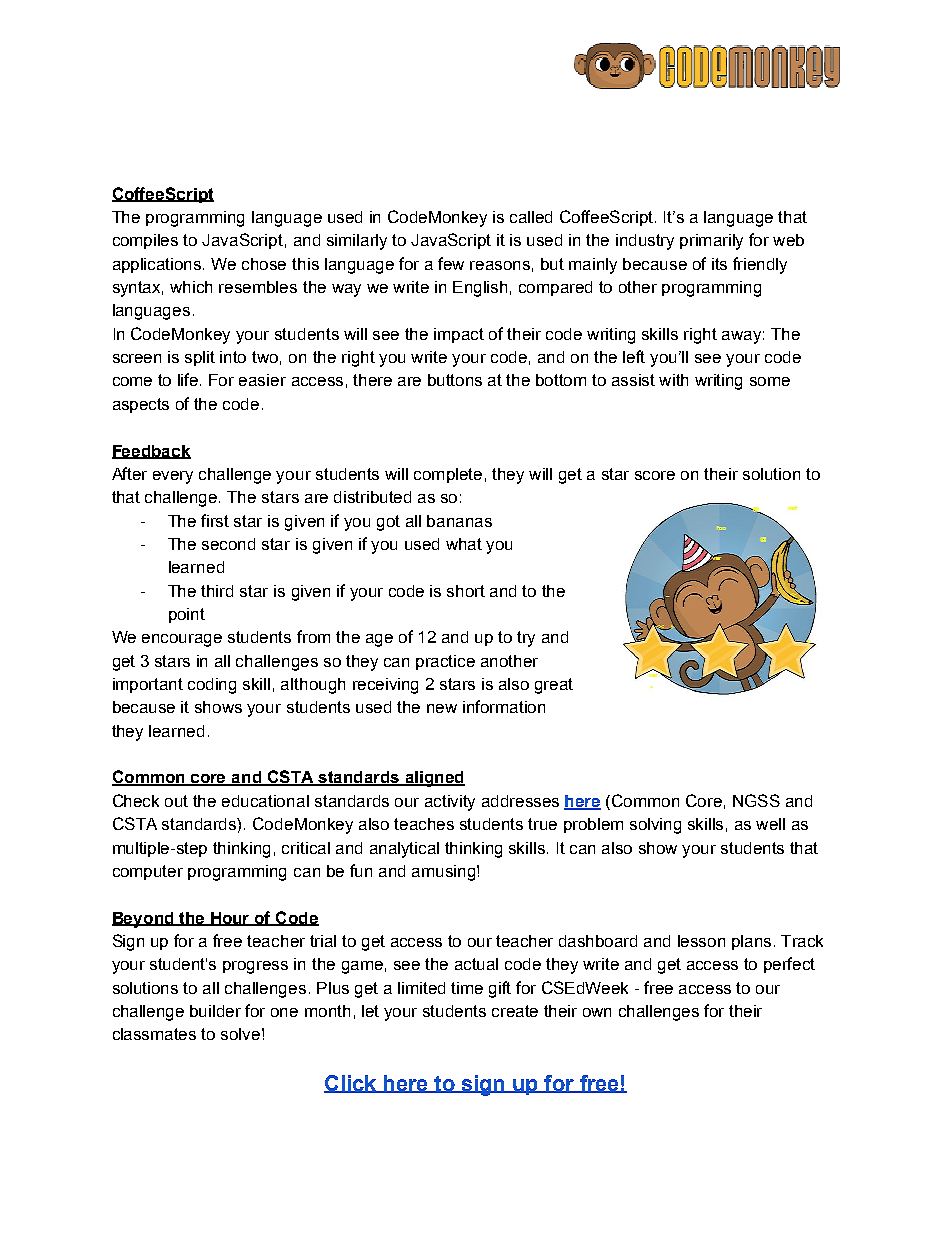 The image size is (952, 1233). I want to click on practice, so click(445, 662).
